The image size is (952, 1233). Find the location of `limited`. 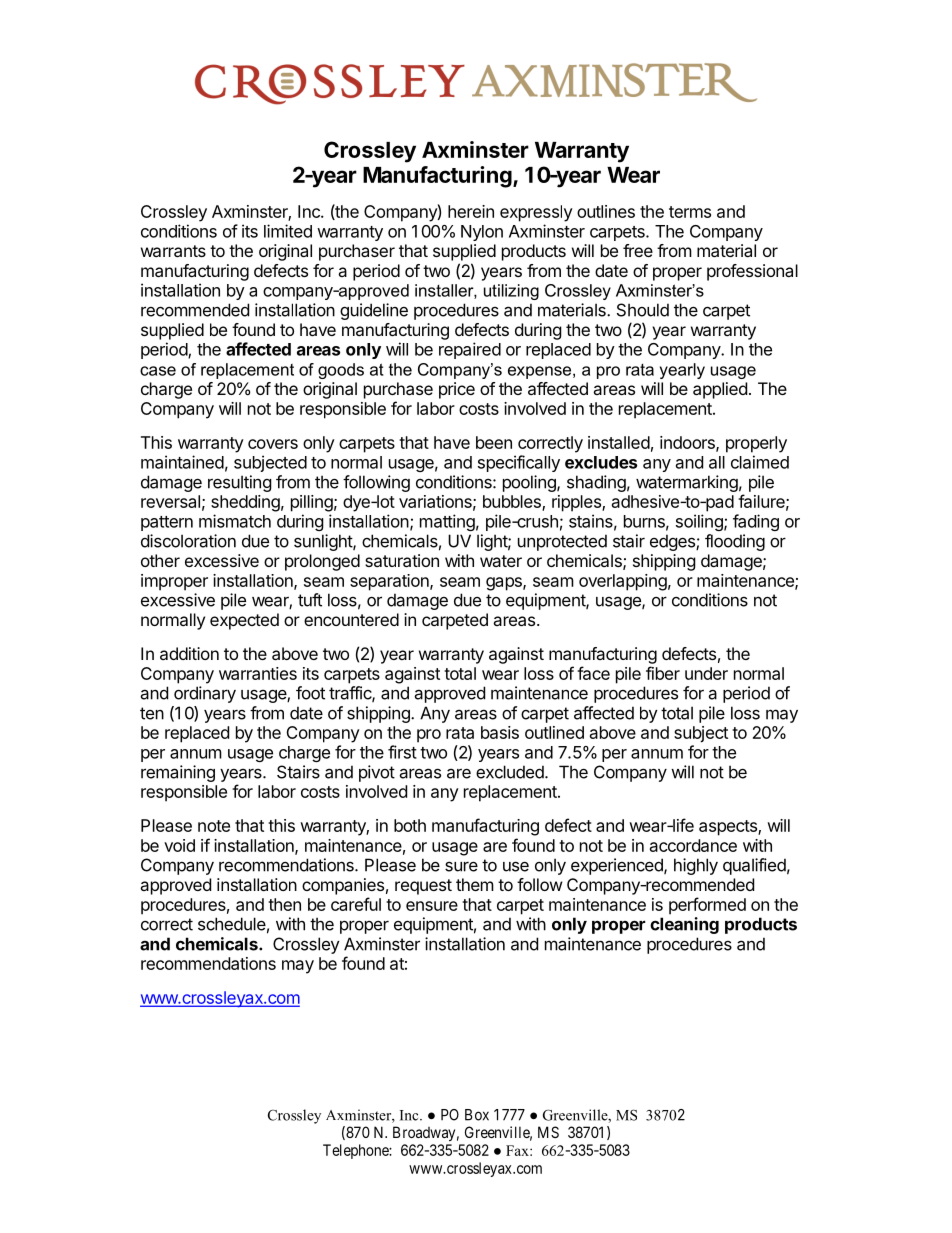

limited is located at coordinates (288, 231).
